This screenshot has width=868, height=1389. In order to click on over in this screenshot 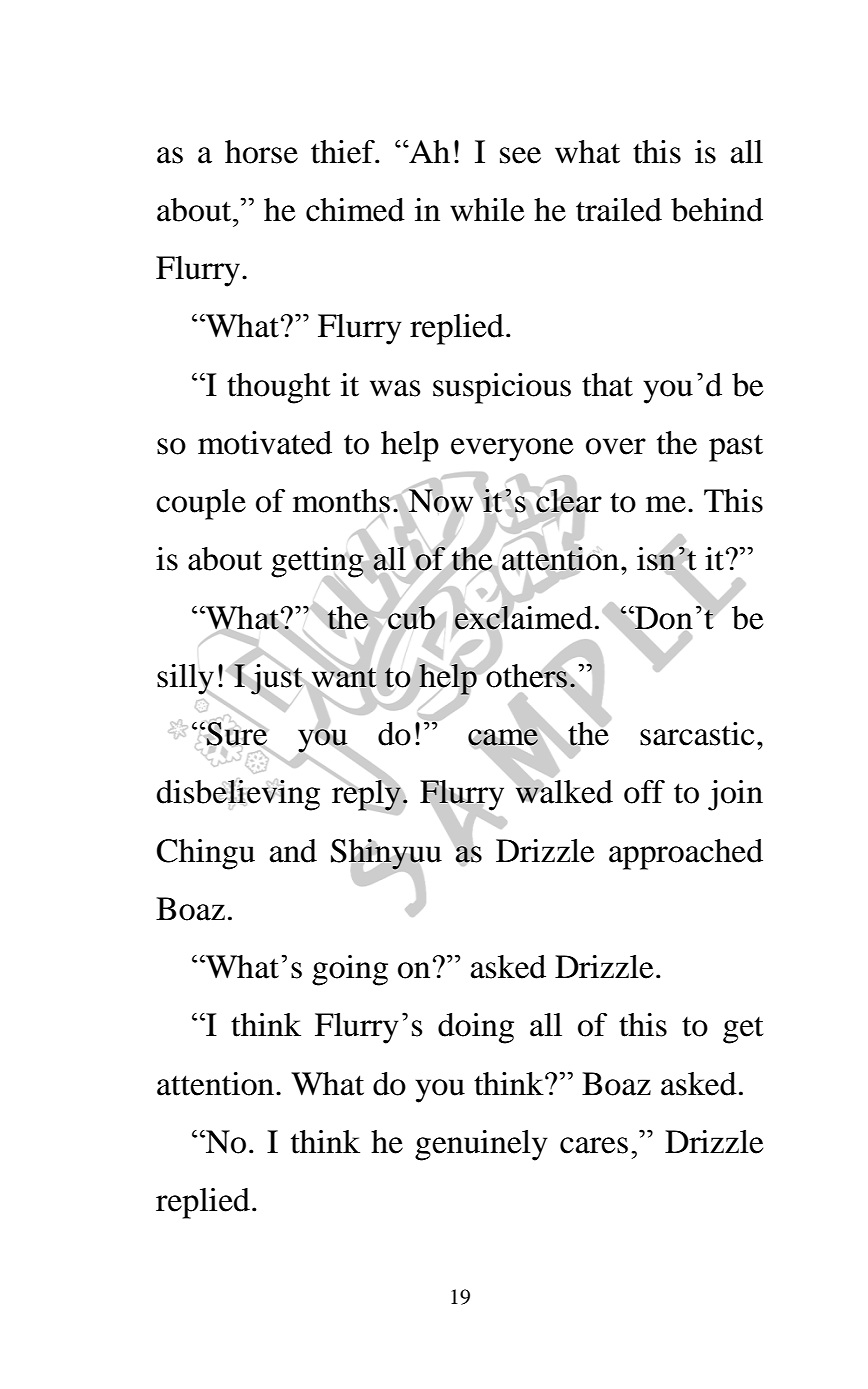, I will do `click(616, 446)`.
